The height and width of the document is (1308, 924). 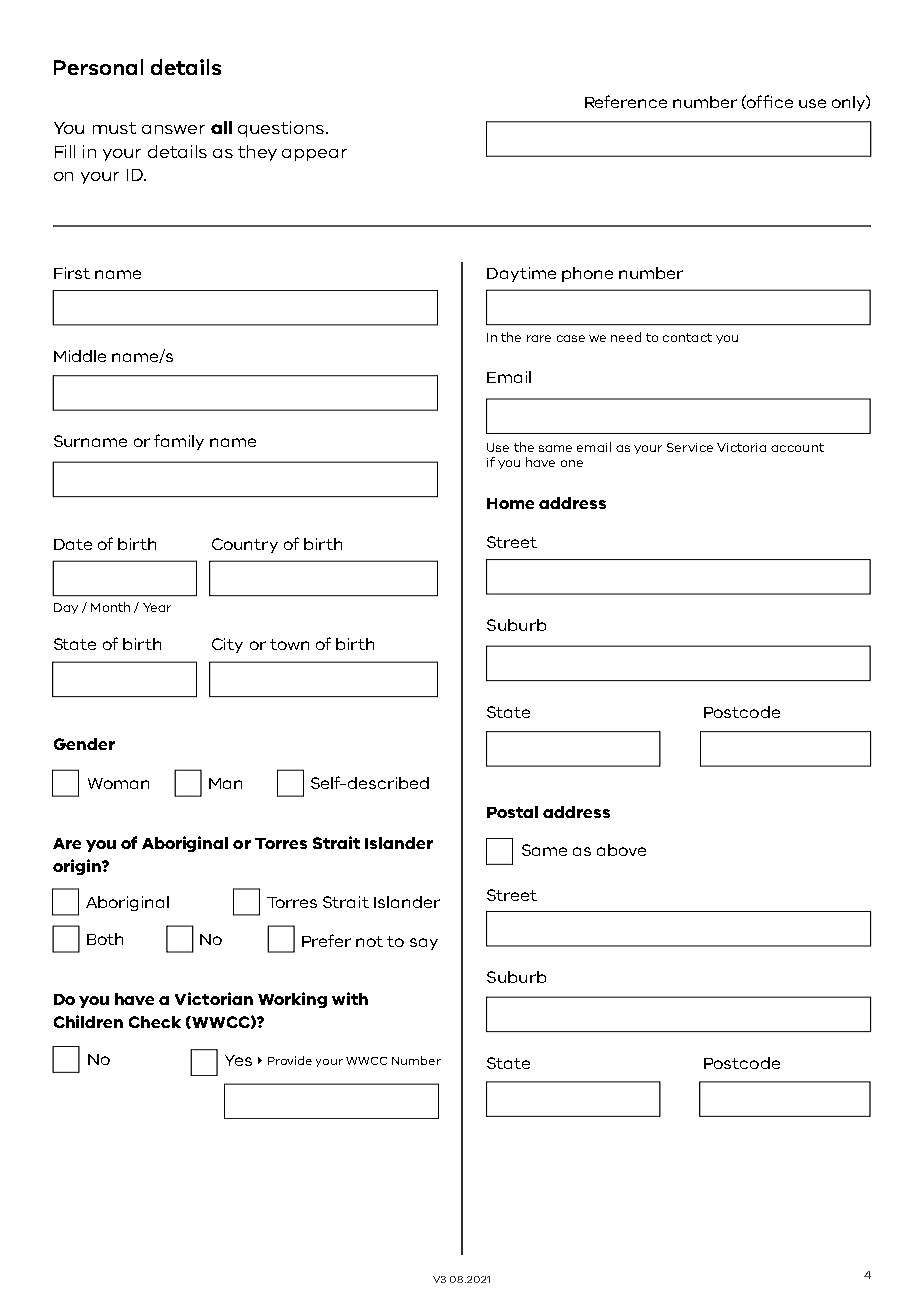 What do you see at coordinates (179, 442) in the document?
I see `family` at bounding box center [179, 442].
